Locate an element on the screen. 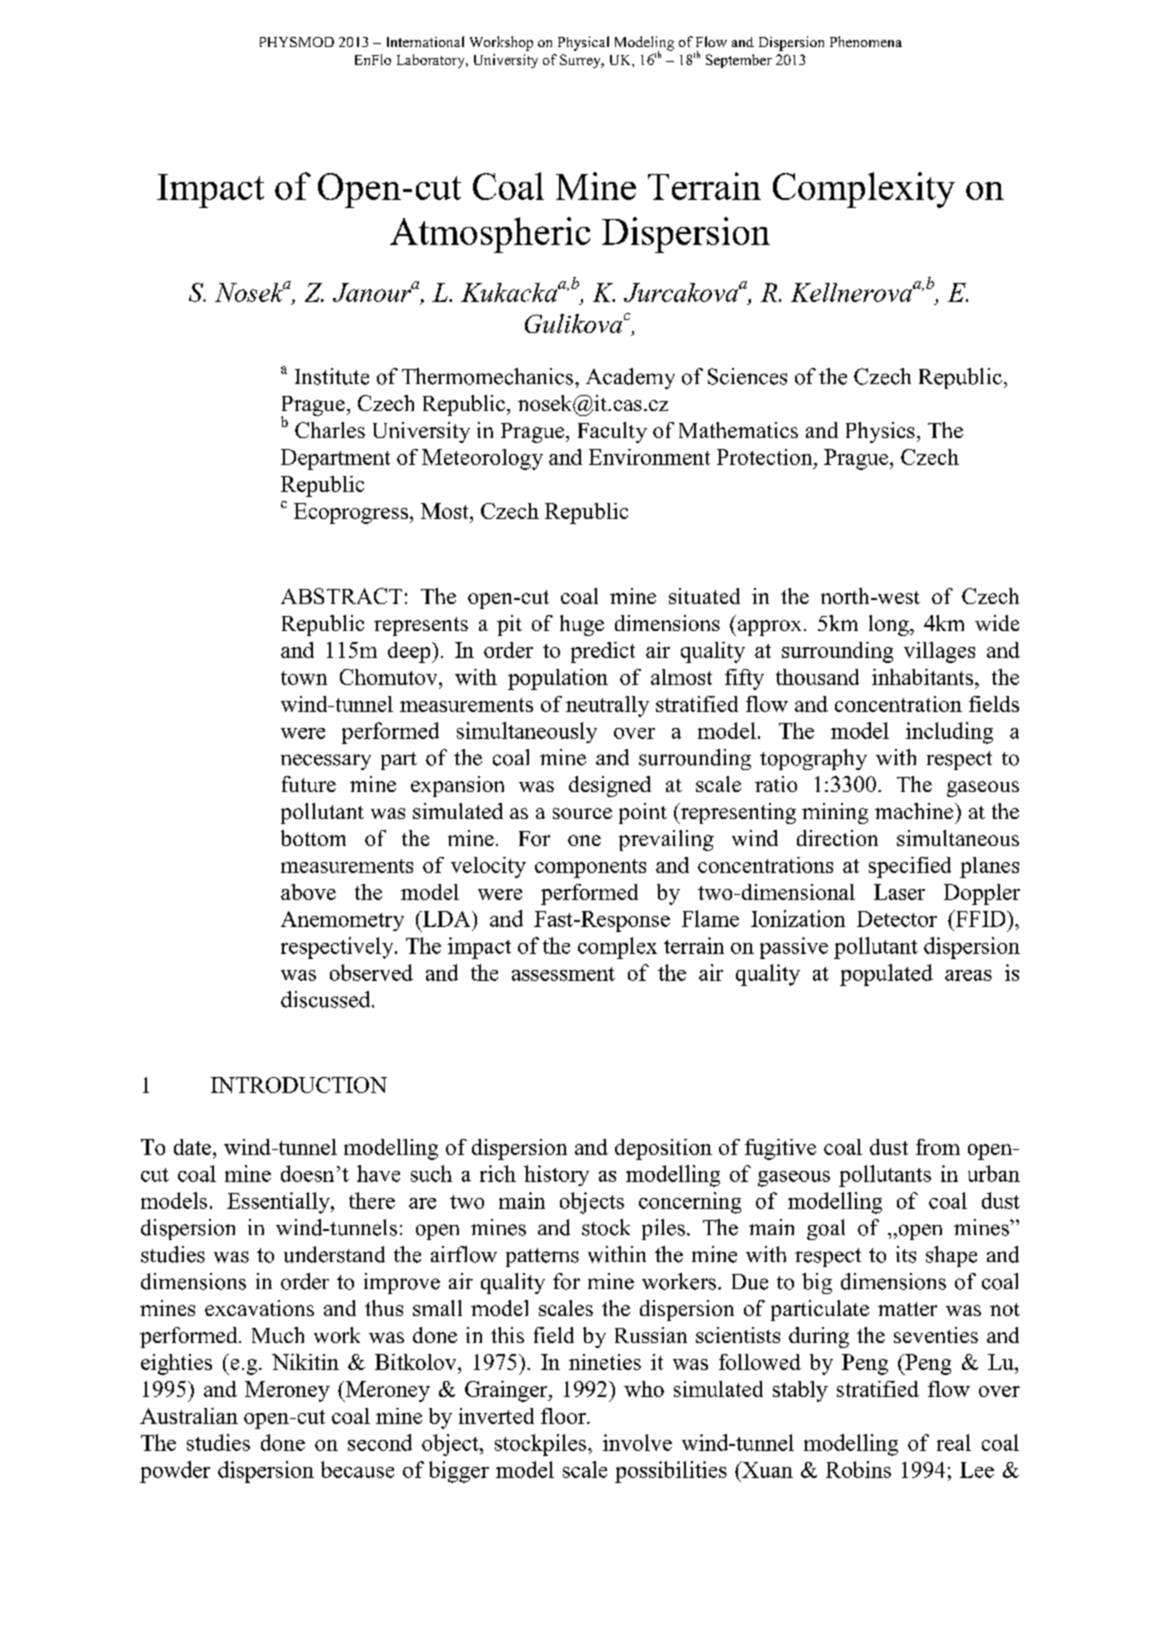 The width and height of the screenshot is (1160, 1641). including is located at coordinates (949, 733).
